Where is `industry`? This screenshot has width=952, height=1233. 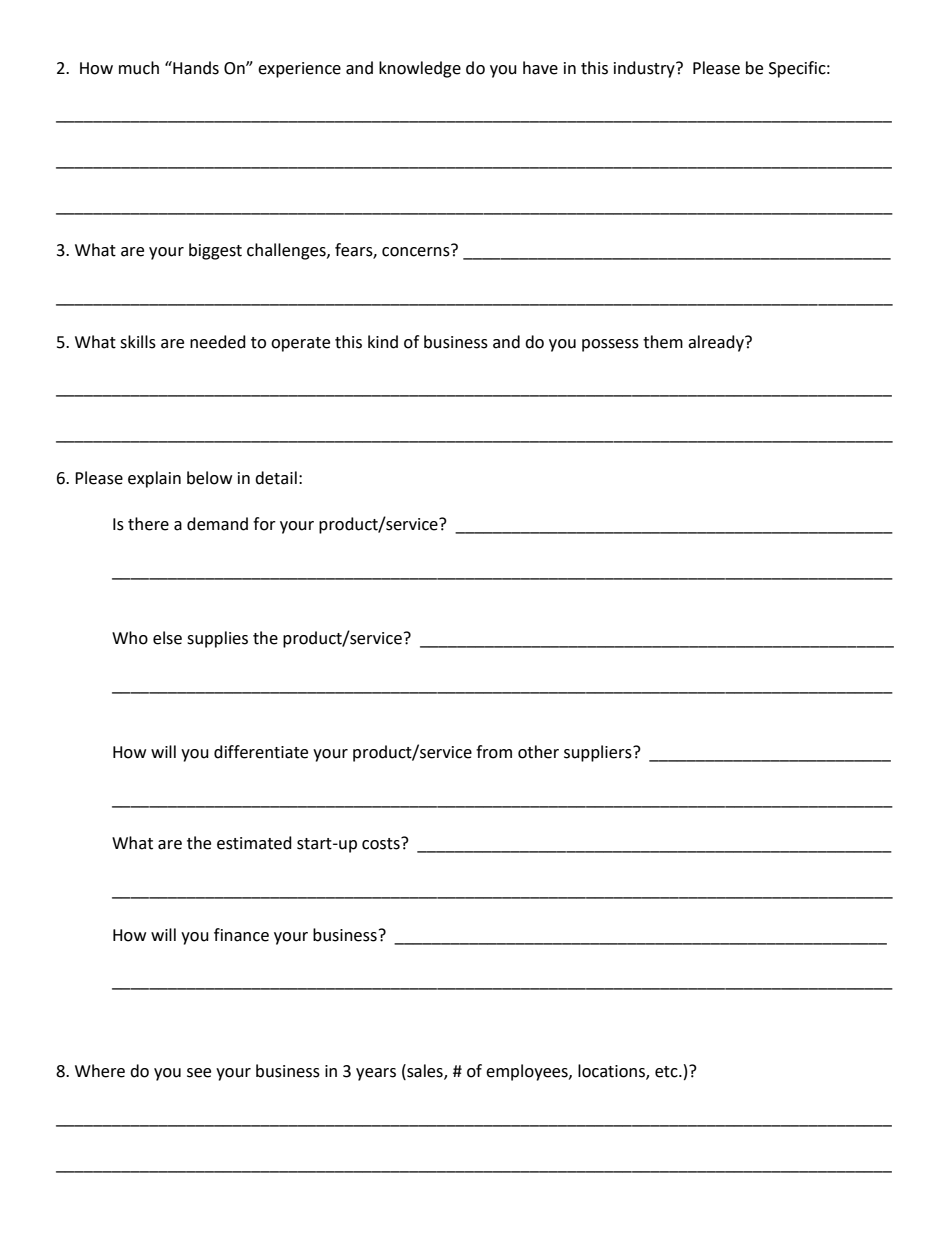
industry is located at coordinates (645, 69).
